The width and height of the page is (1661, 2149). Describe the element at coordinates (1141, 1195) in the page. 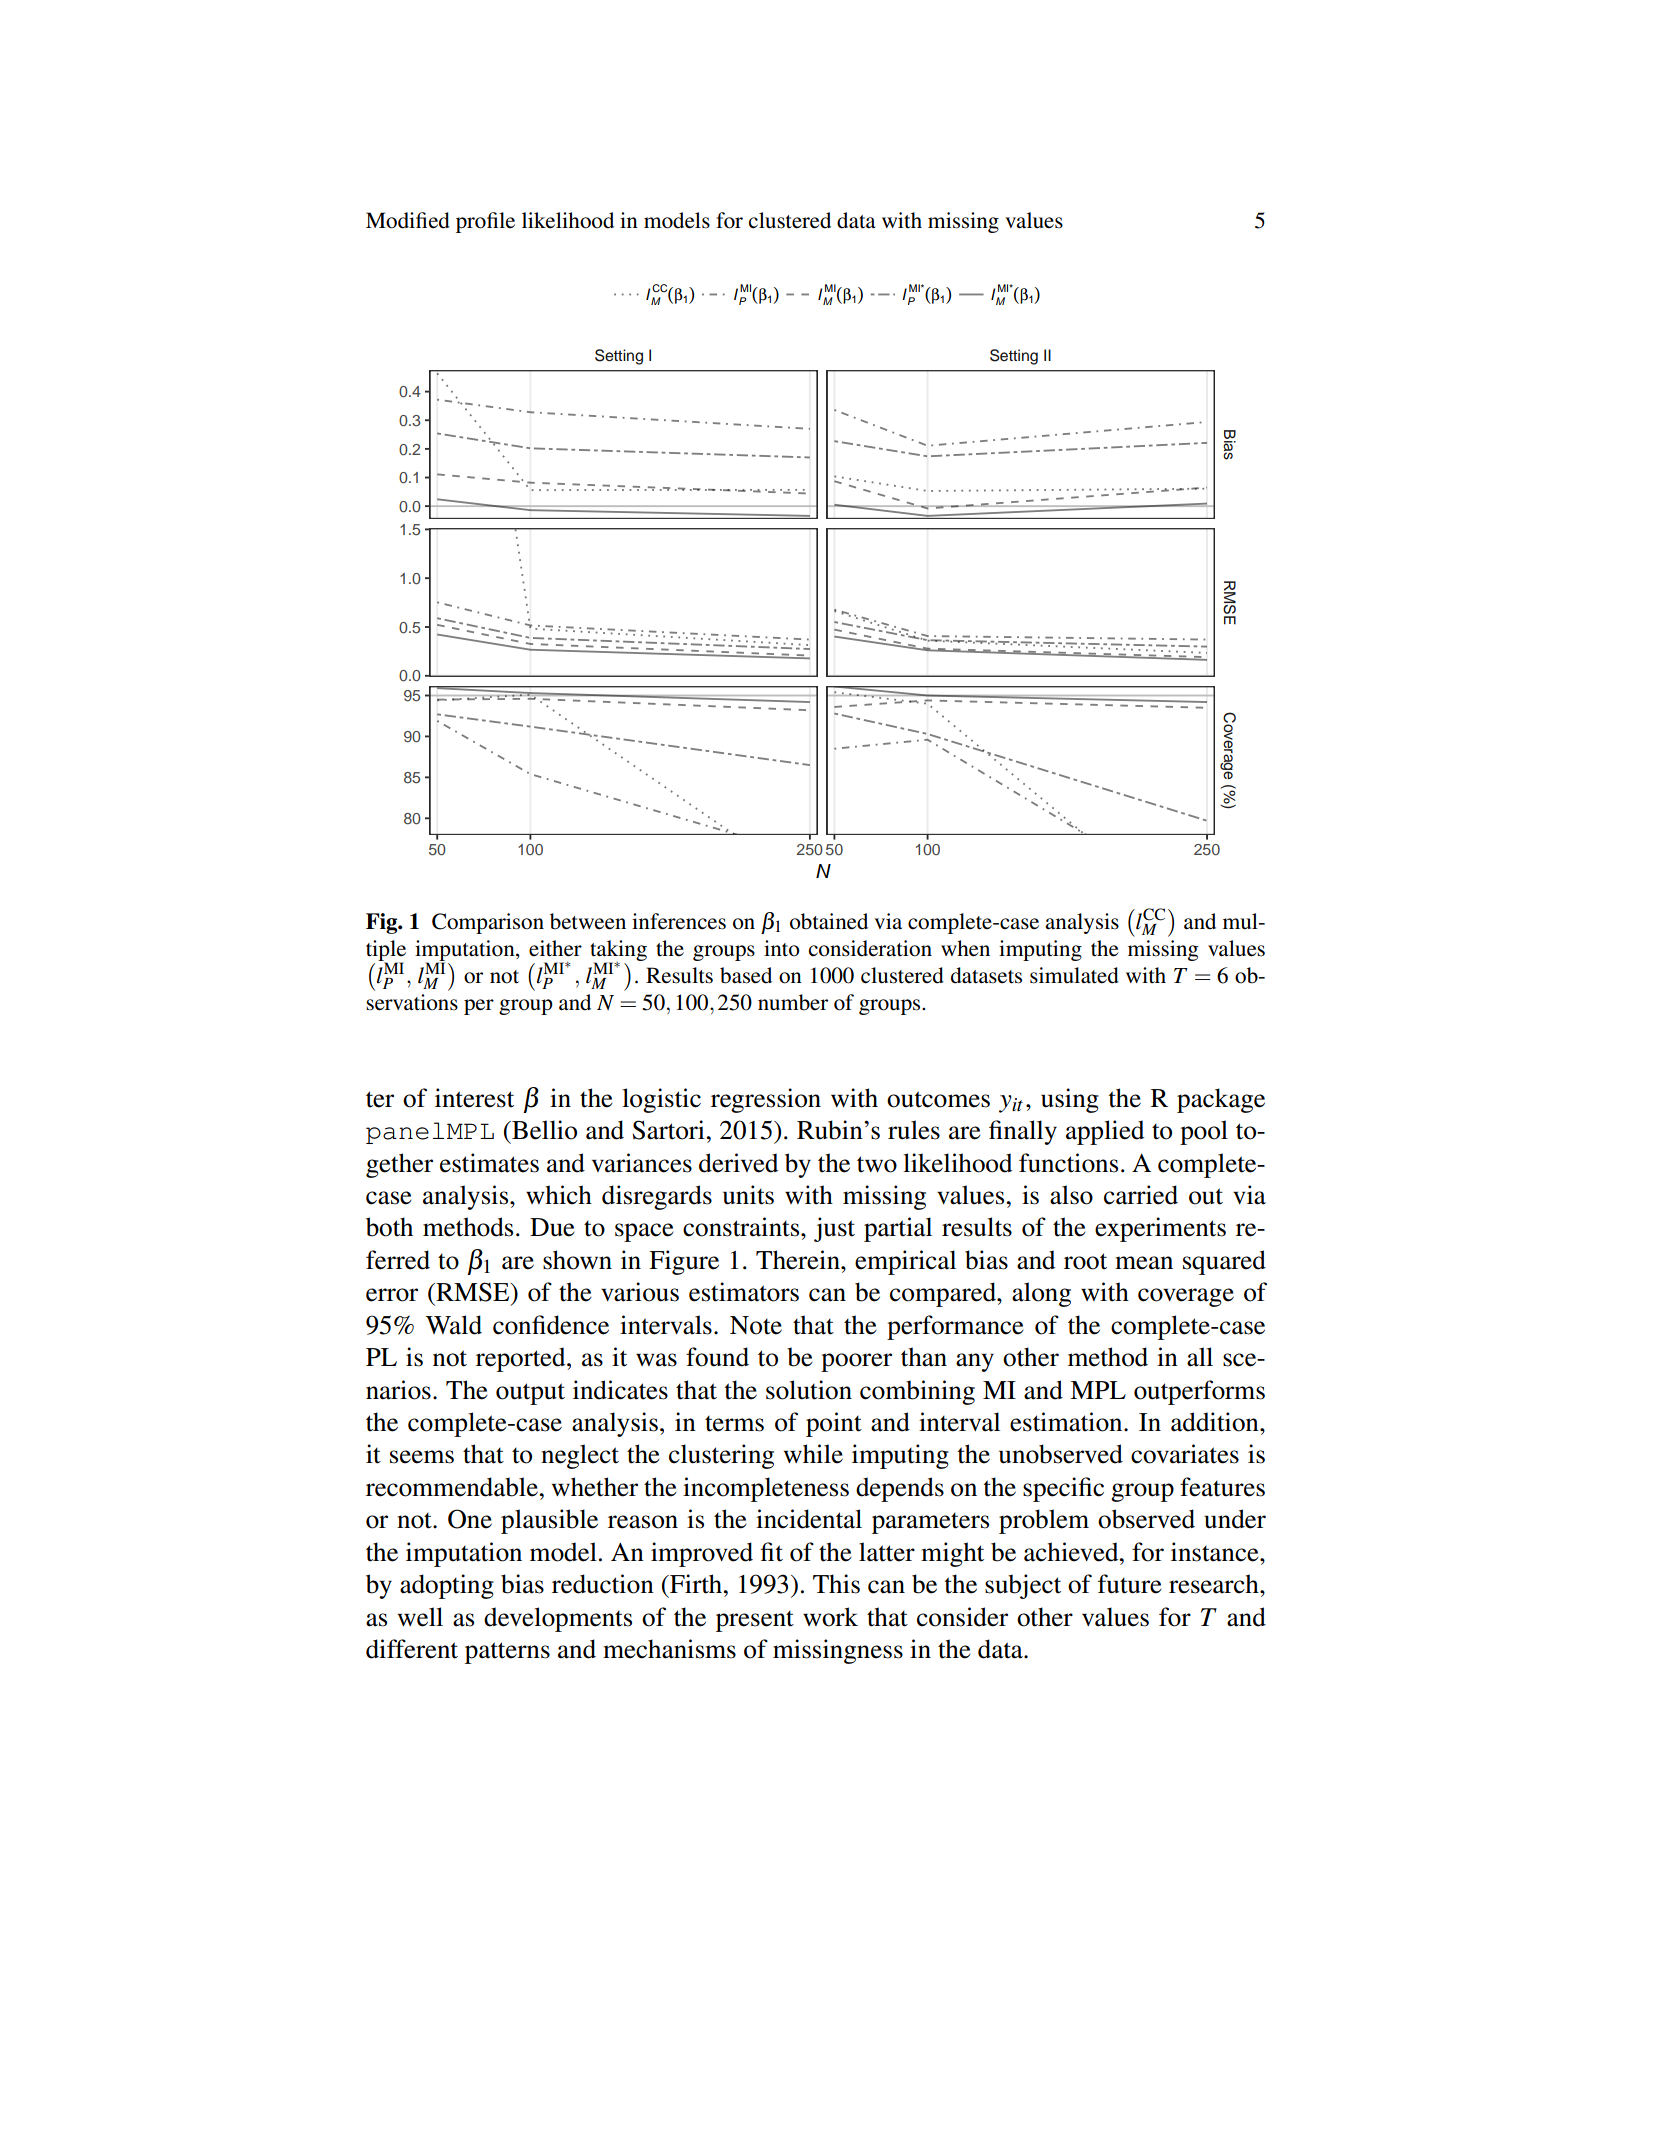

I see `carried` at that location.
